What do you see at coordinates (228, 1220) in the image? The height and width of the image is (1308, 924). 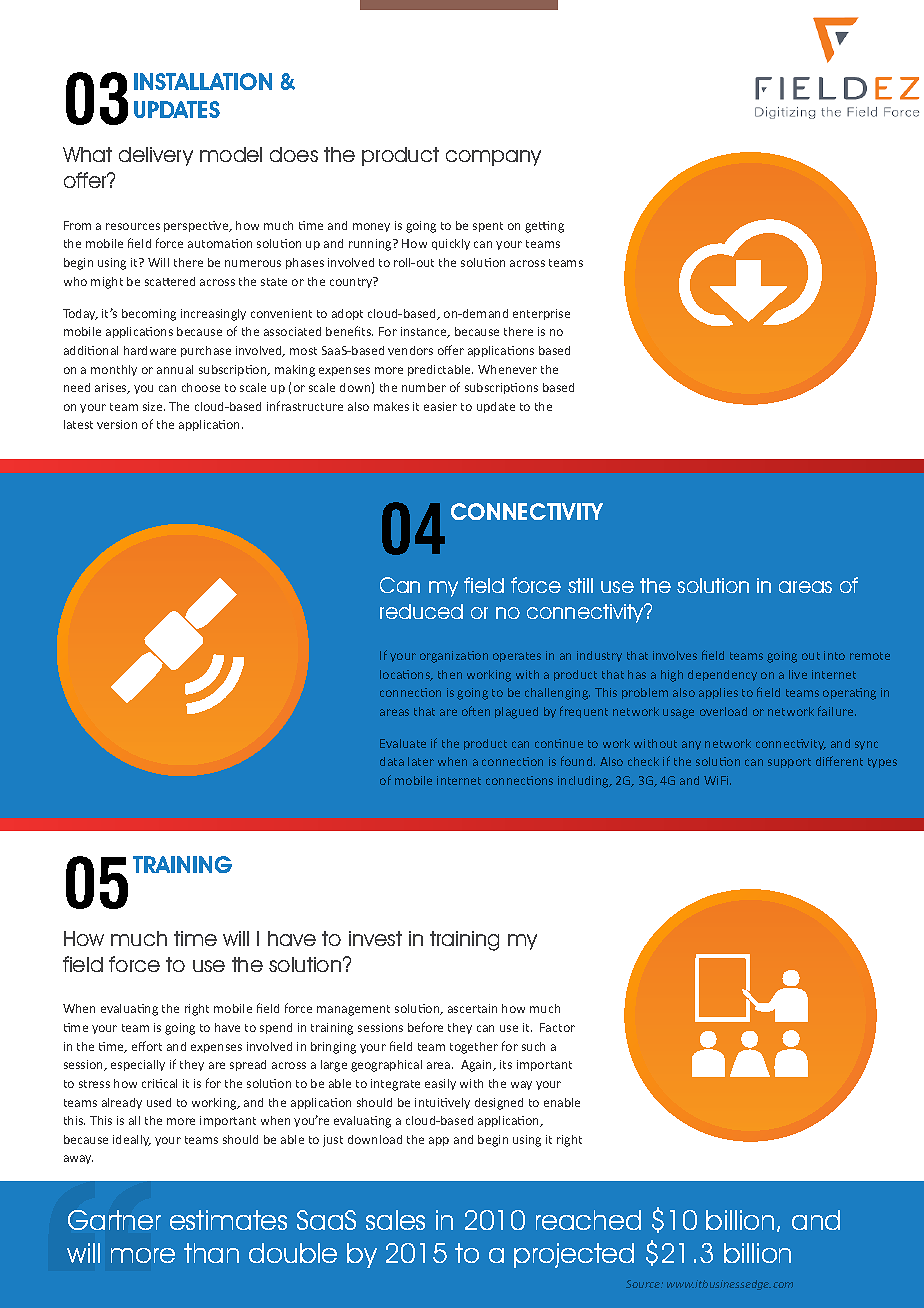 I see `estimates` at bounding box center [228, 1220].
